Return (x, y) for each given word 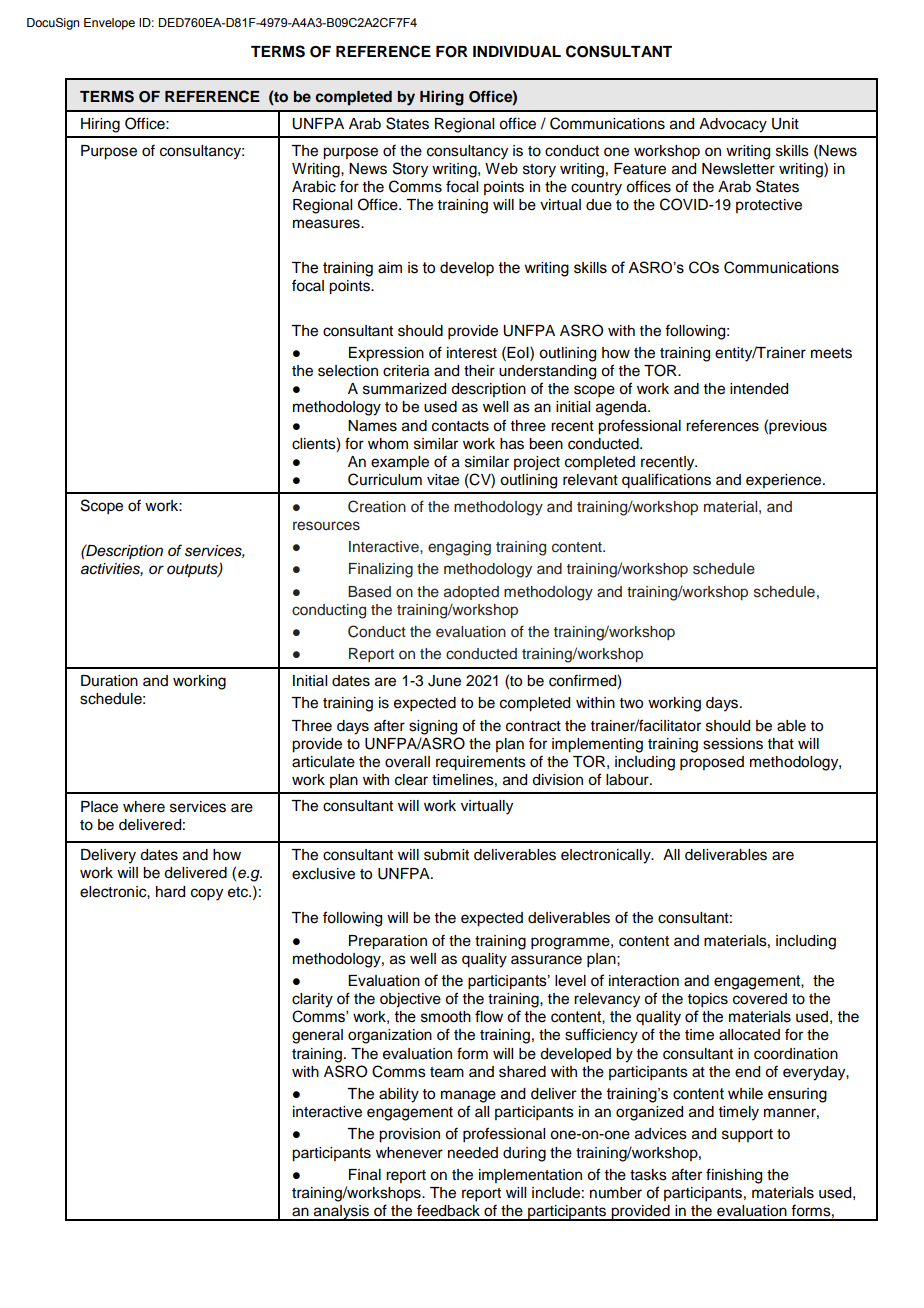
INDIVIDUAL (517, 52)
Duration (109, 681)
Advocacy (733, 125)
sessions (733, 744)
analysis (341, 1213)
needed (473, 1153)
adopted (471, 593)
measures (327, 224)
